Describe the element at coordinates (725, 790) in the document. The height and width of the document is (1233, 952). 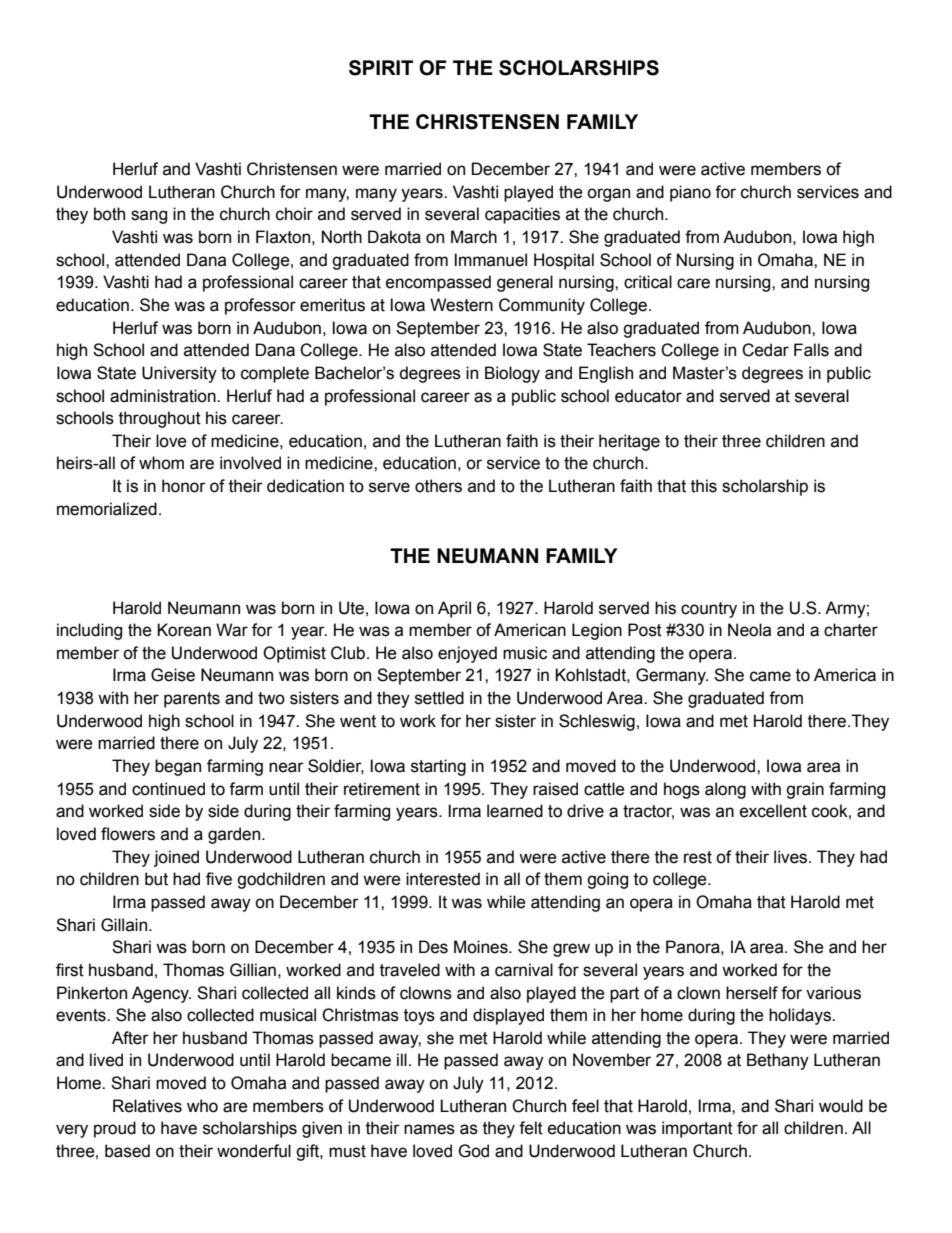
I see `along` at that location.
